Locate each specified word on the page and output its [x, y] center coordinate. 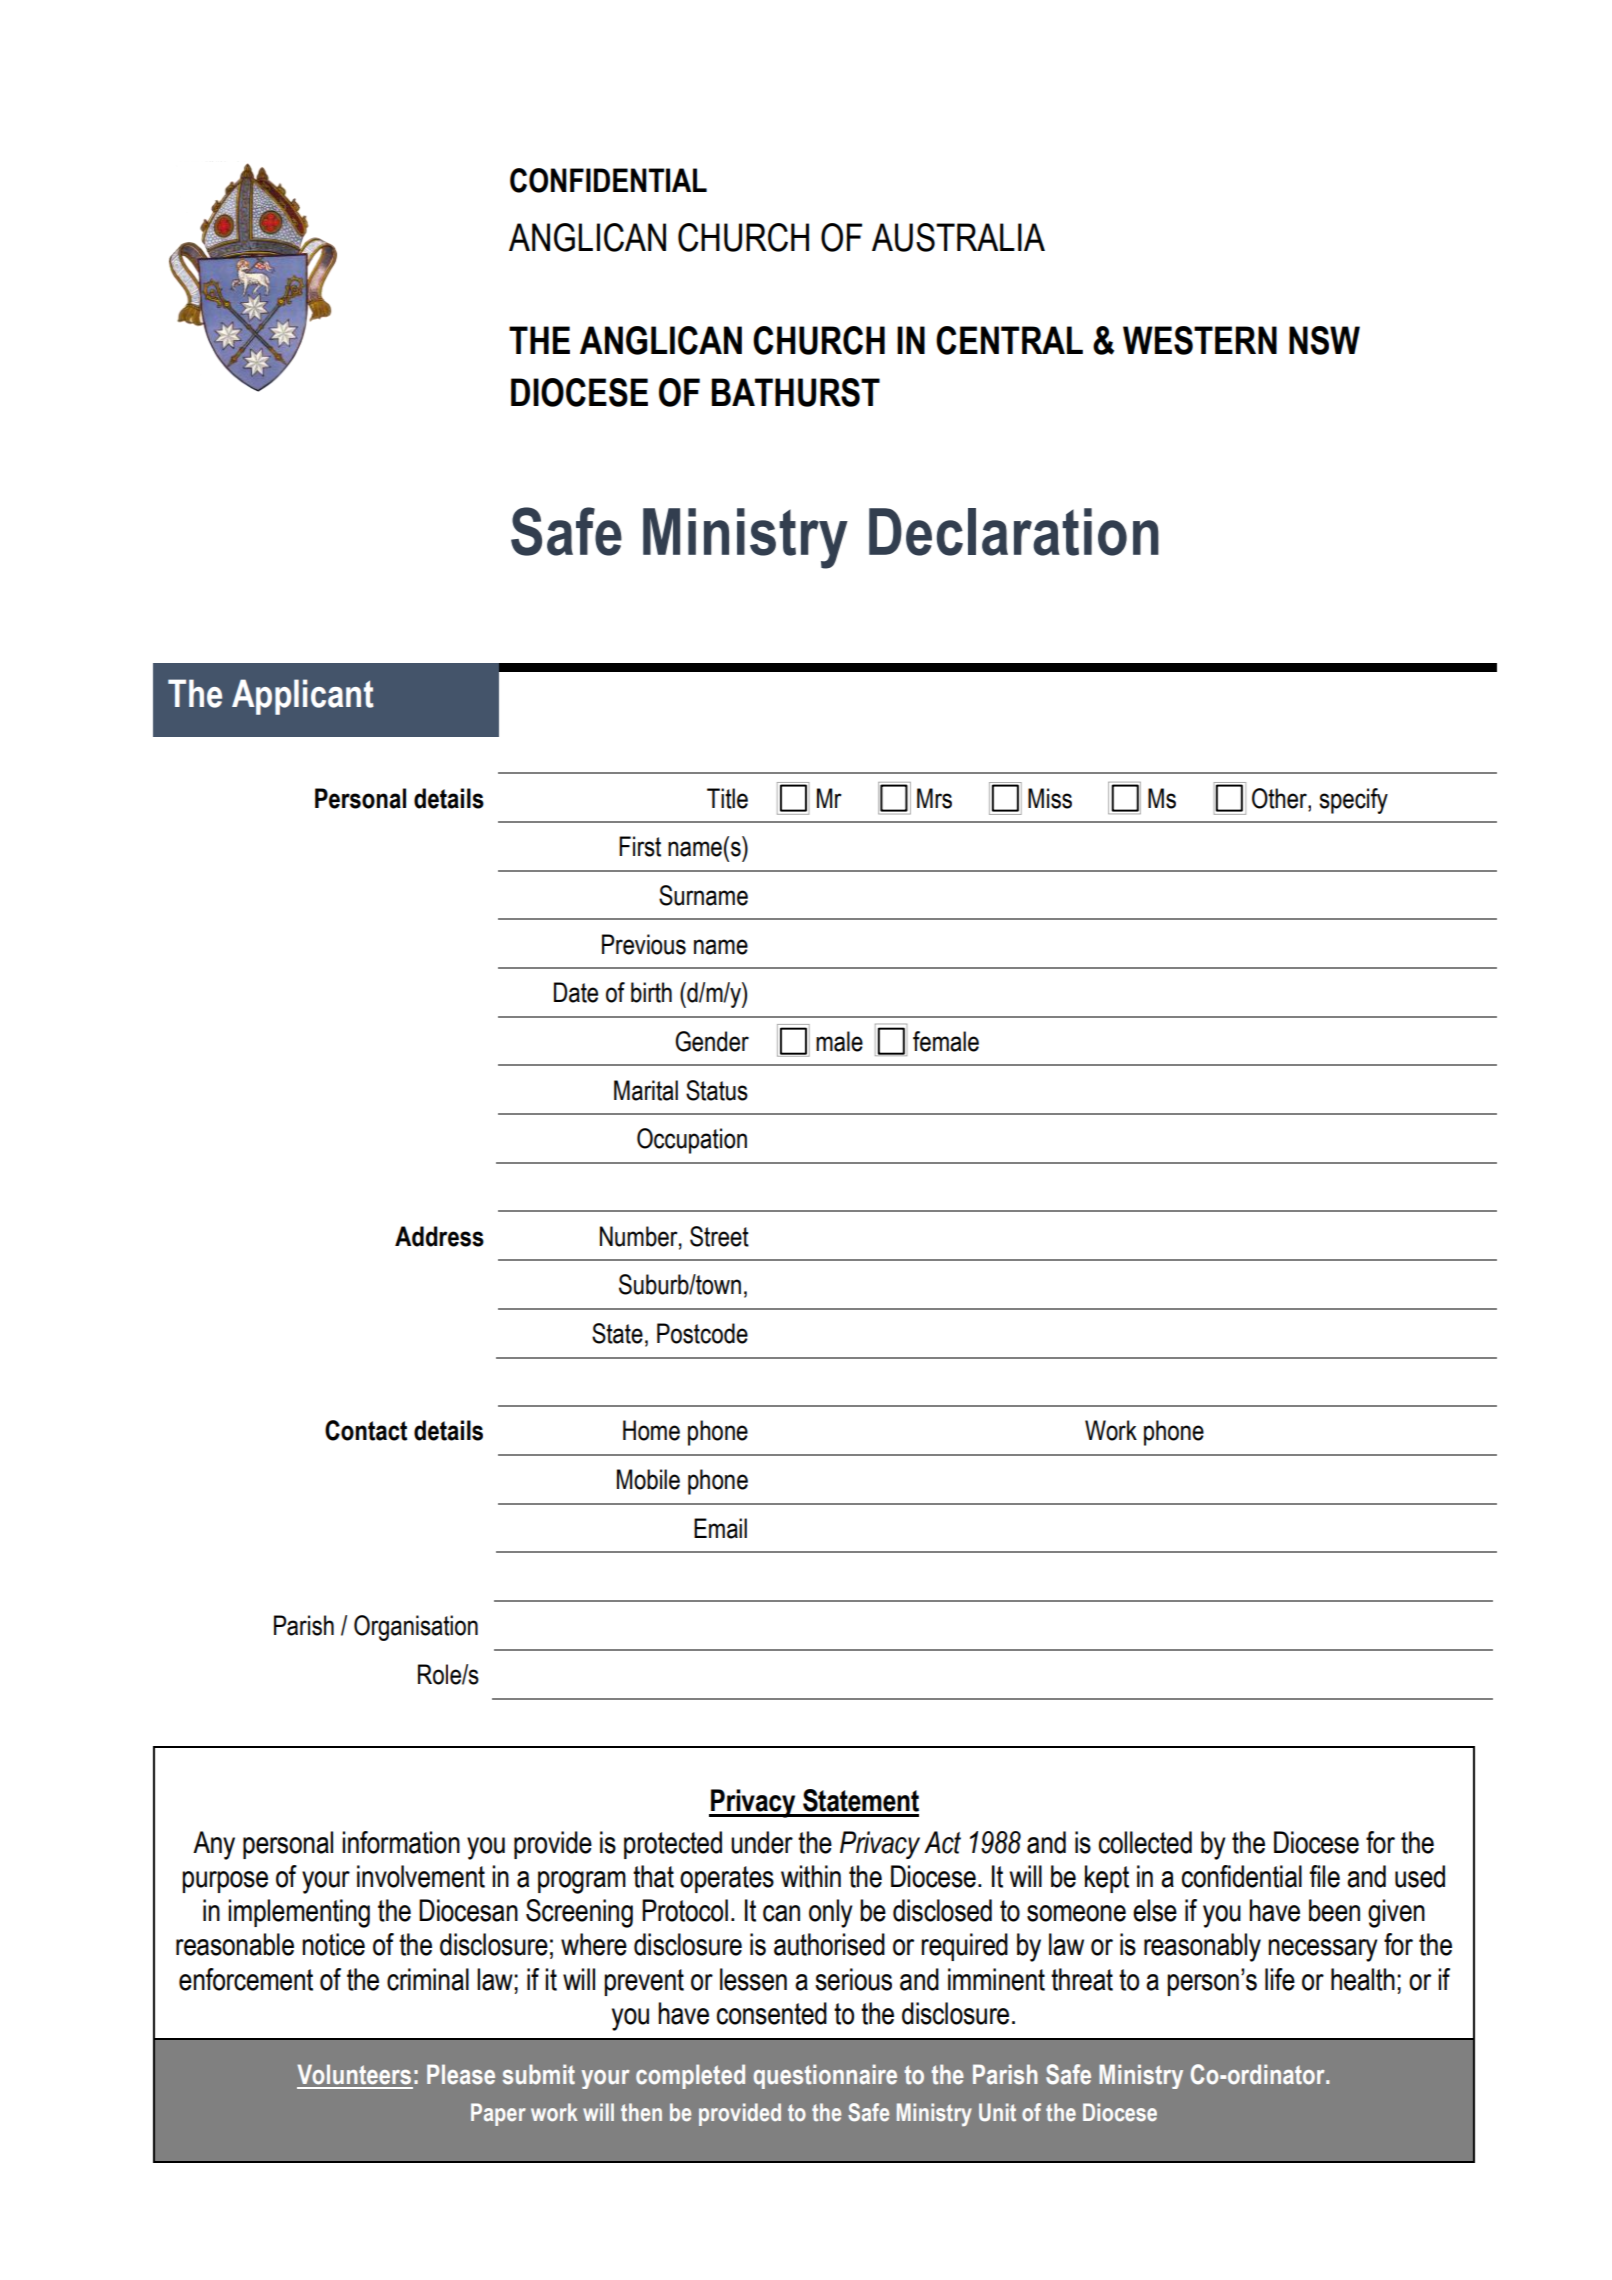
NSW [1324, 340]
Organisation [416, 1628]
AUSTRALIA [958, 237]
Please [461, 2074]
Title [727, 798]
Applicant [303, 697]
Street [719, 1236]
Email [720, 1528]
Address [439, 1236]
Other [1280, 798]
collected [1145, 1842]
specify [1353, 801]
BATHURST [796, 392]
